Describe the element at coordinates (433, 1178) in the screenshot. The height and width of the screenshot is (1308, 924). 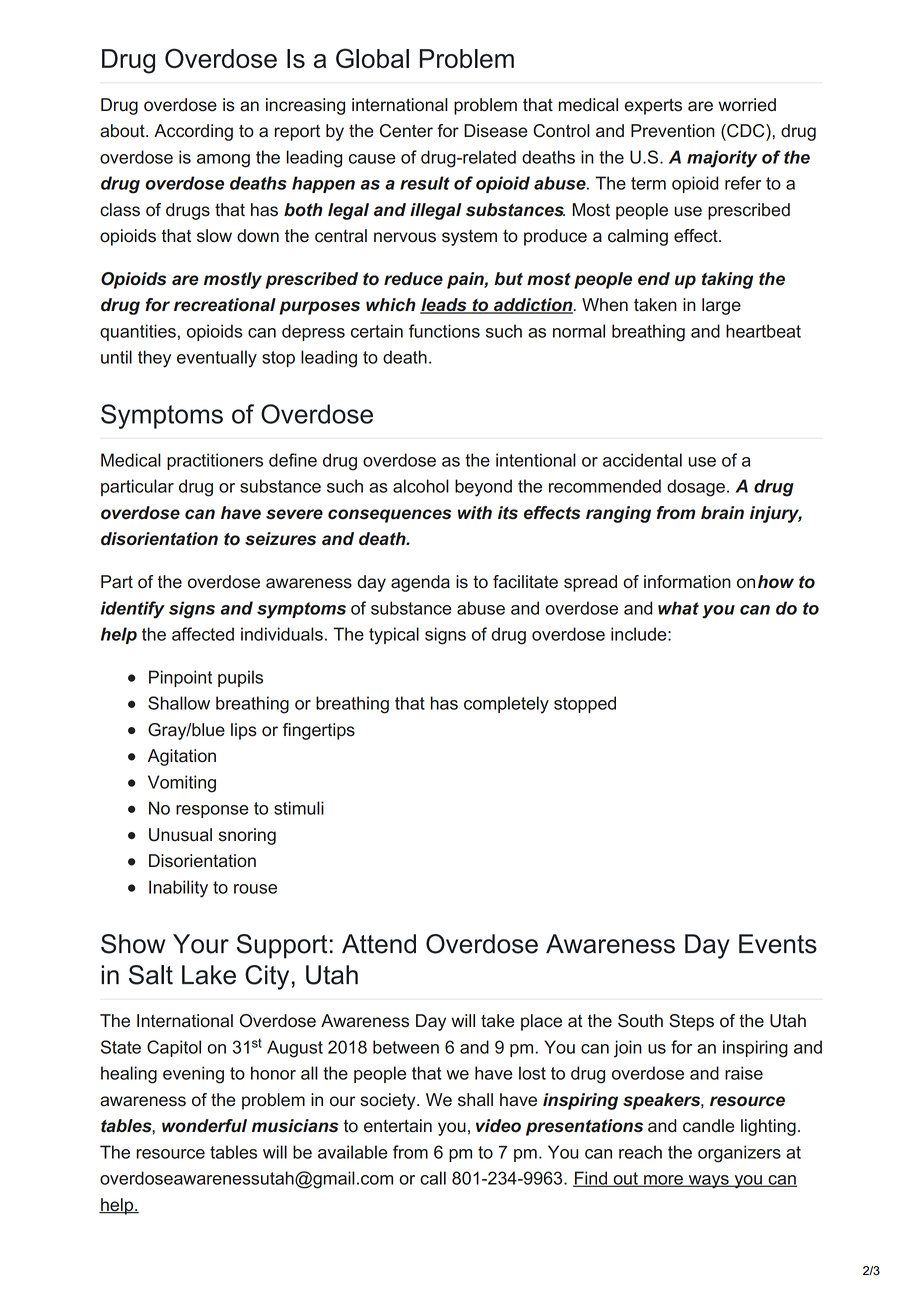
I see `call` at that location.
